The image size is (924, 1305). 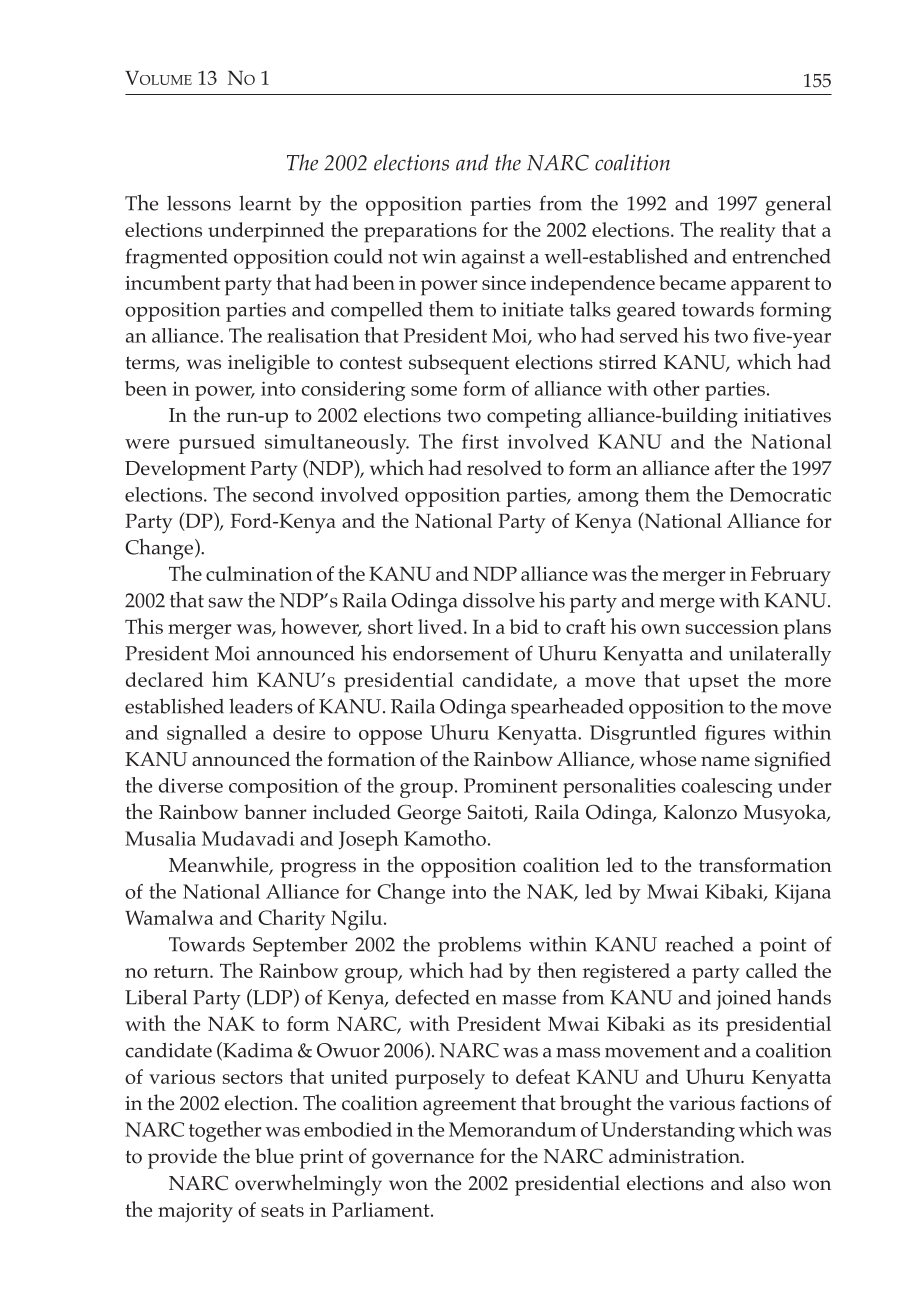 I want to click on majority, so click(x=195, y=1213).
